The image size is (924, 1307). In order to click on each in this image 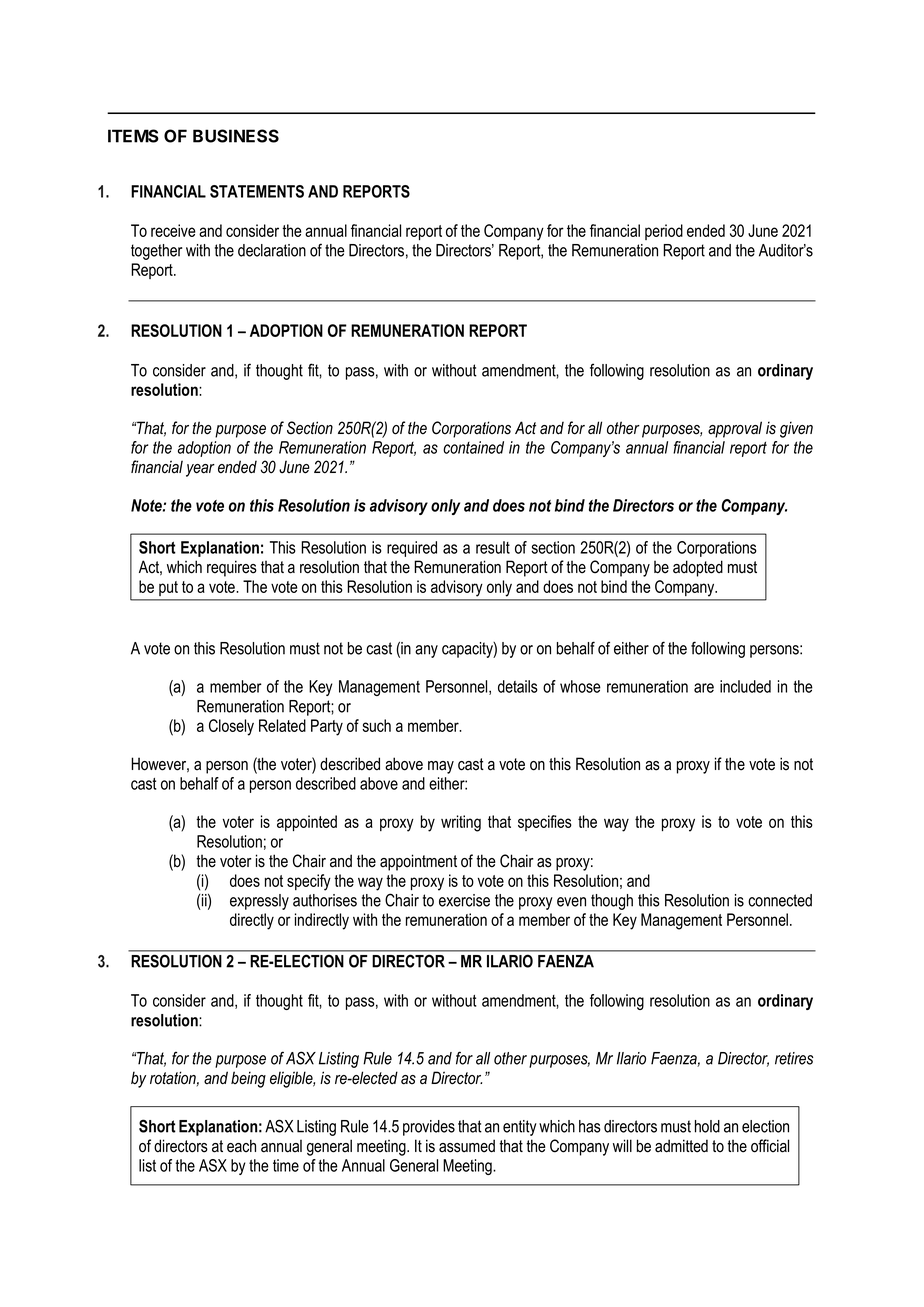, I will do `click(241, 1146)`.
